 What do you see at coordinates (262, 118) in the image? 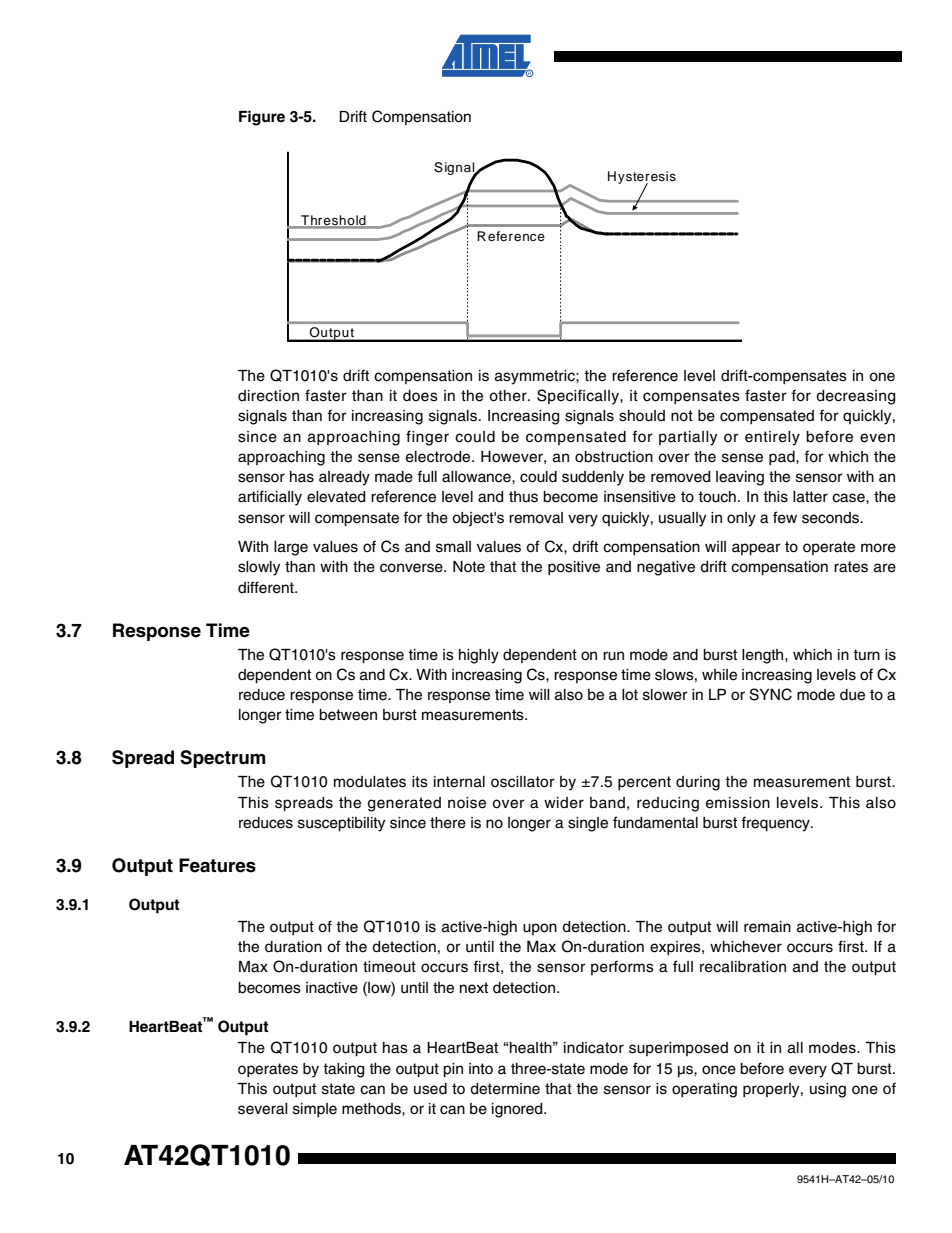
I see `Figure` at bounding box center [262, 118].
